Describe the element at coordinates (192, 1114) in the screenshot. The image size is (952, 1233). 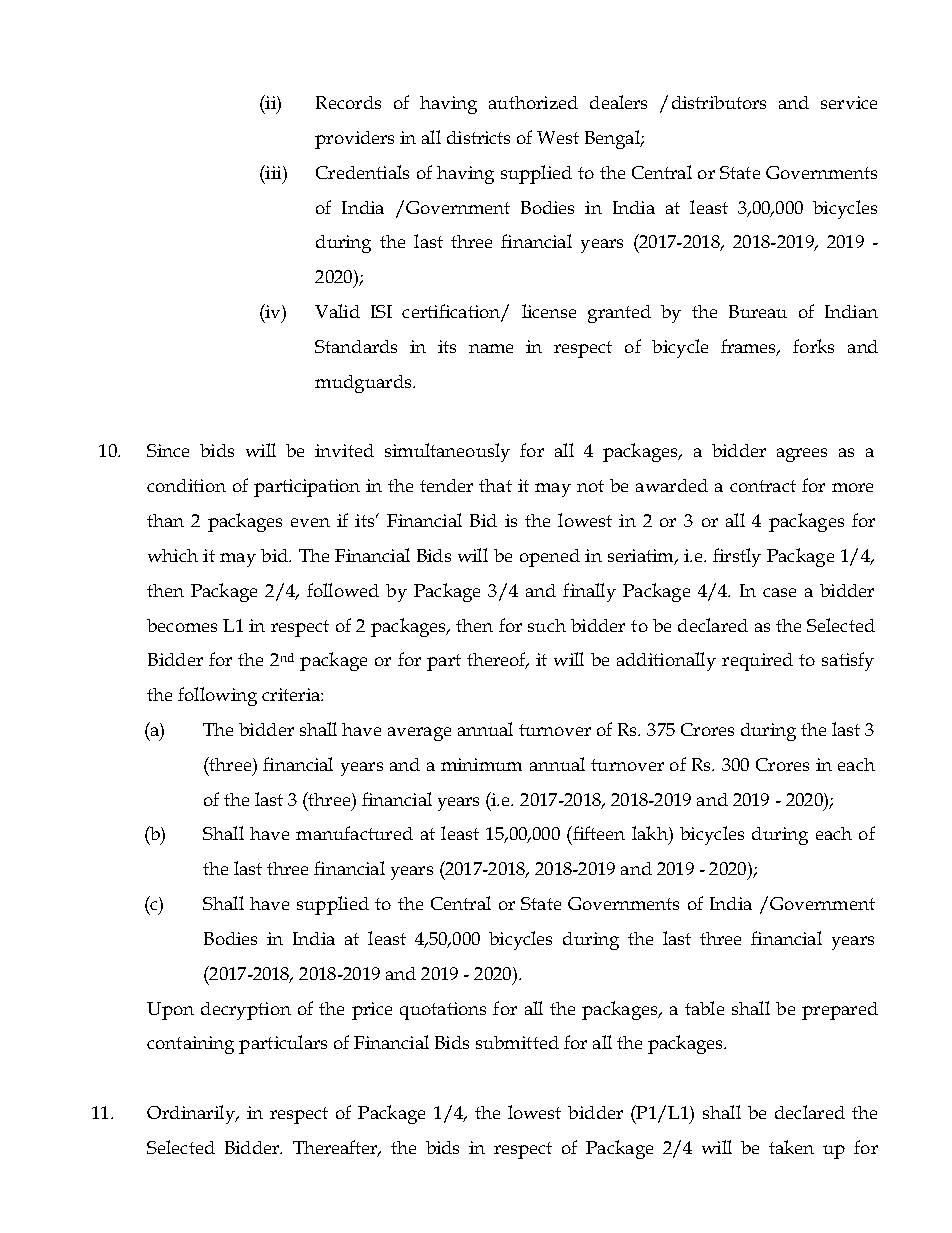
I see `Ordinarily` at that location.
